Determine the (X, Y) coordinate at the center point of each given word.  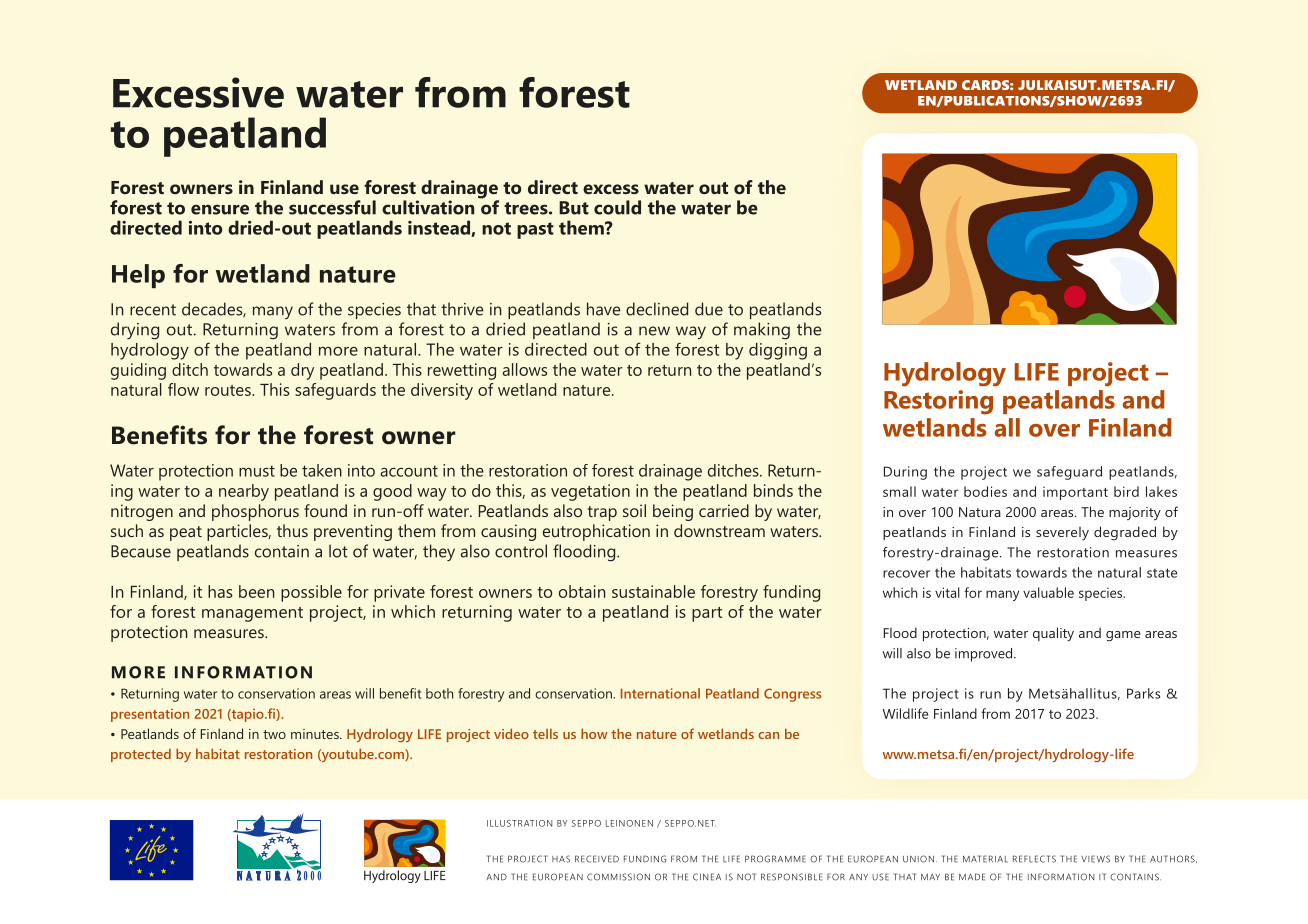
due (709, 309)
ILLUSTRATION (519, 823)
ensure (220, 209)
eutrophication (596, 532)
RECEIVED (597, 859)
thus (292, 530)
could (617, 207)
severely (1062, 533)
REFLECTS (1034, 859)
